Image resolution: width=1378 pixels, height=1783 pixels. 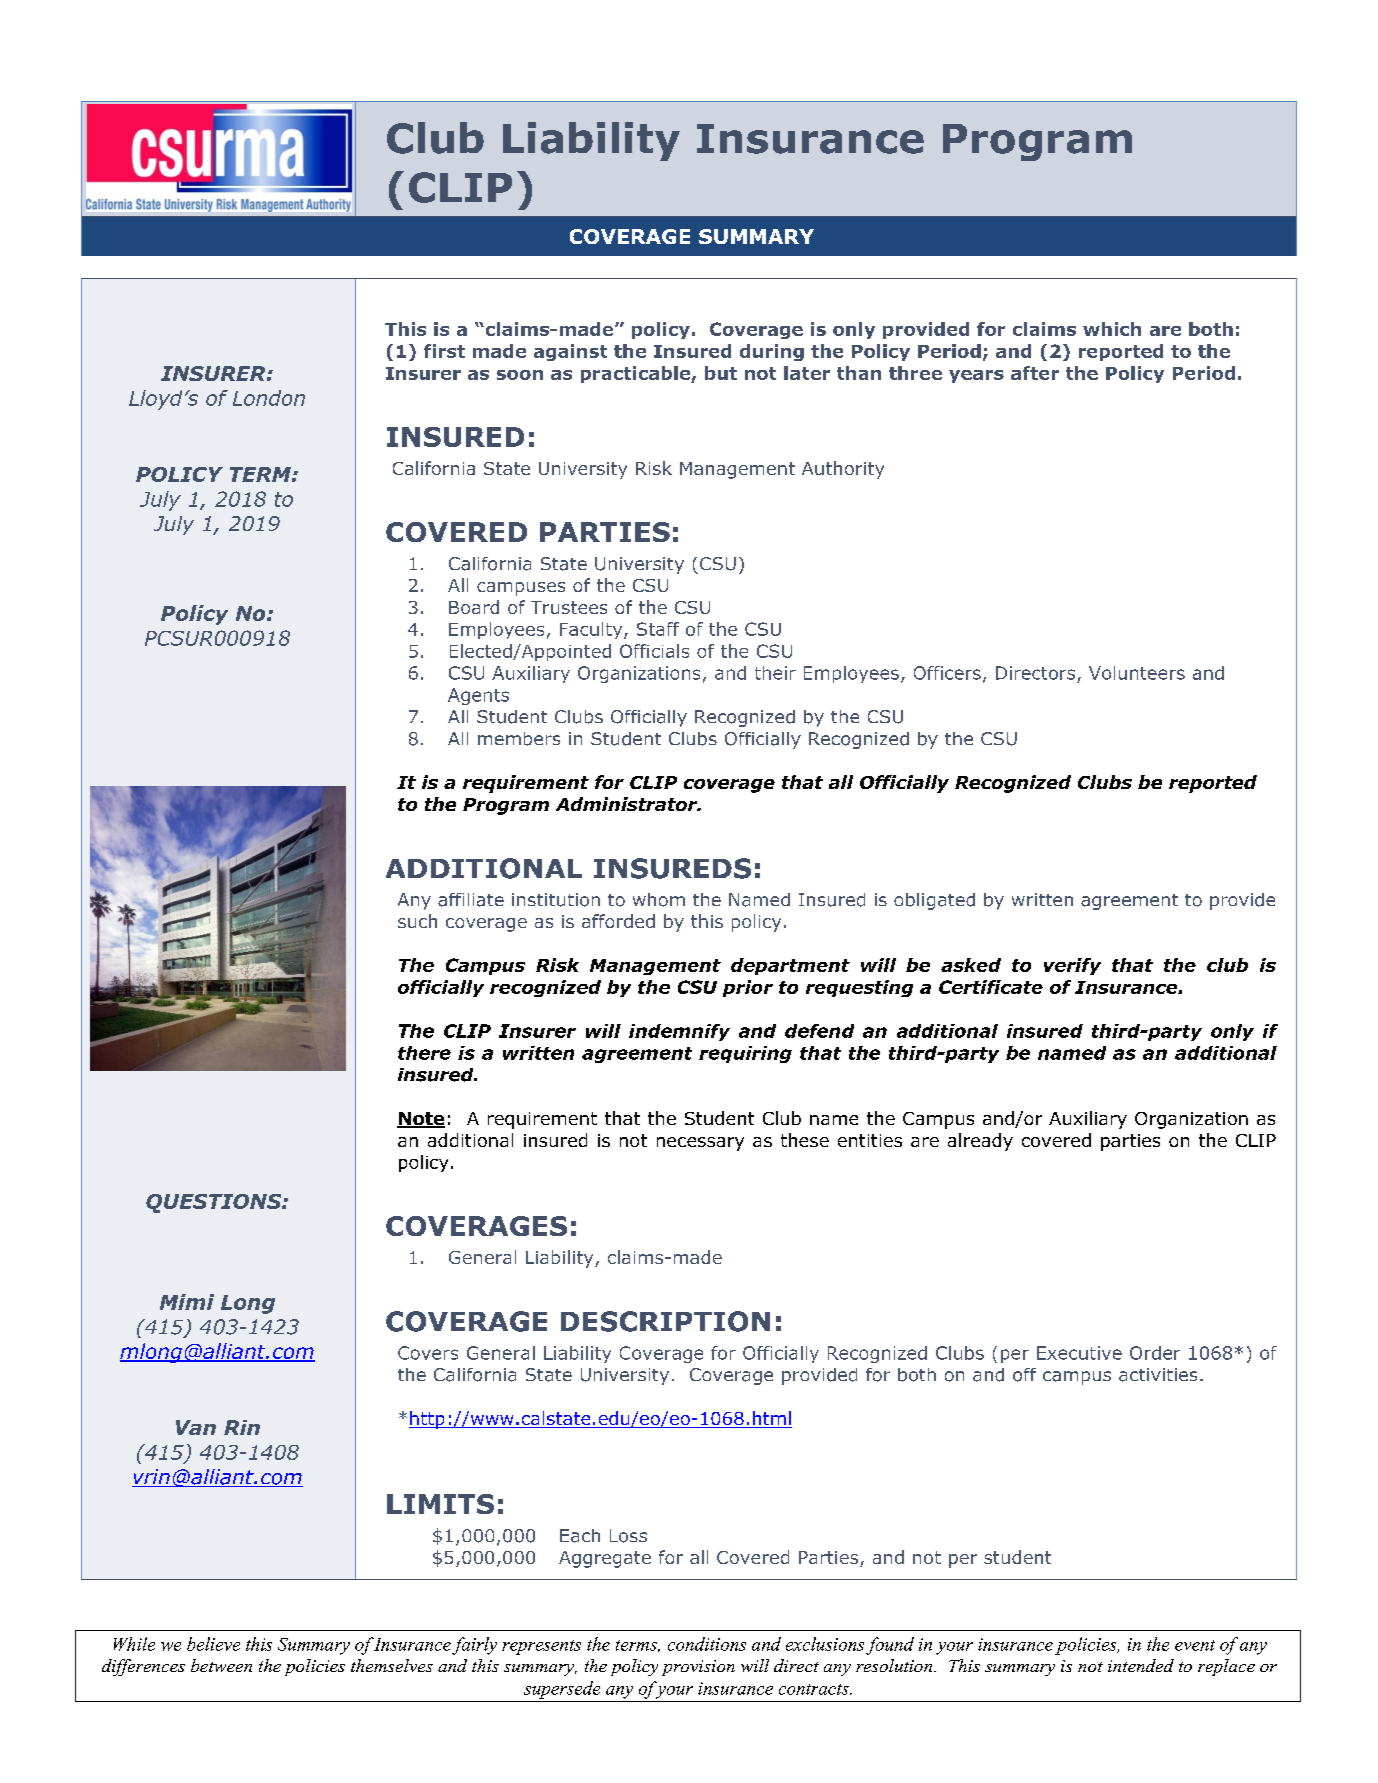 I want to click on indemnify, so click(x=679, y=1032).
